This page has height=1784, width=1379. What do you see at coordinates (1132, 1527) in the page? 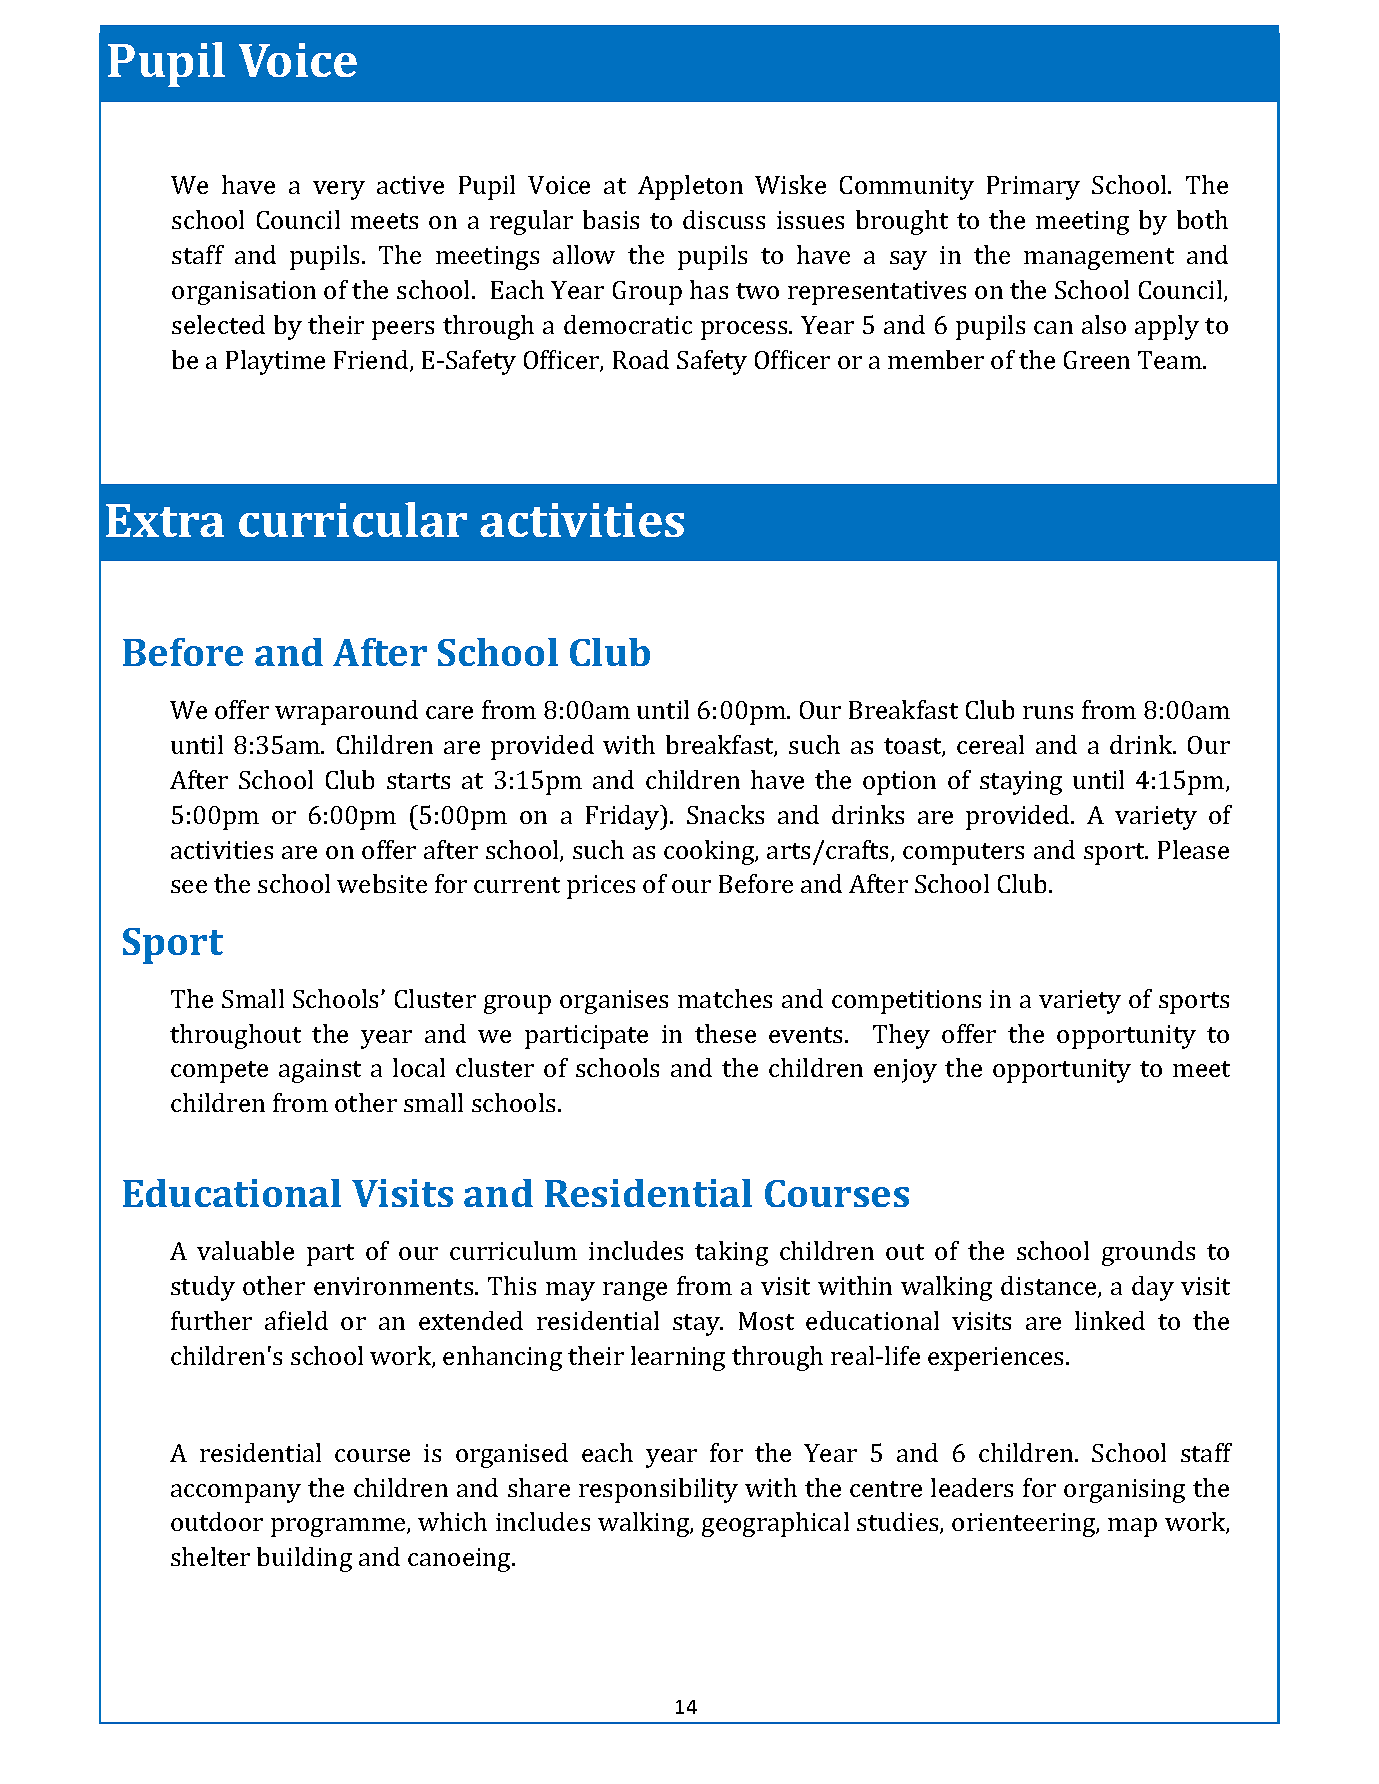
I see `map` at bounding box center [1132, 1527].
